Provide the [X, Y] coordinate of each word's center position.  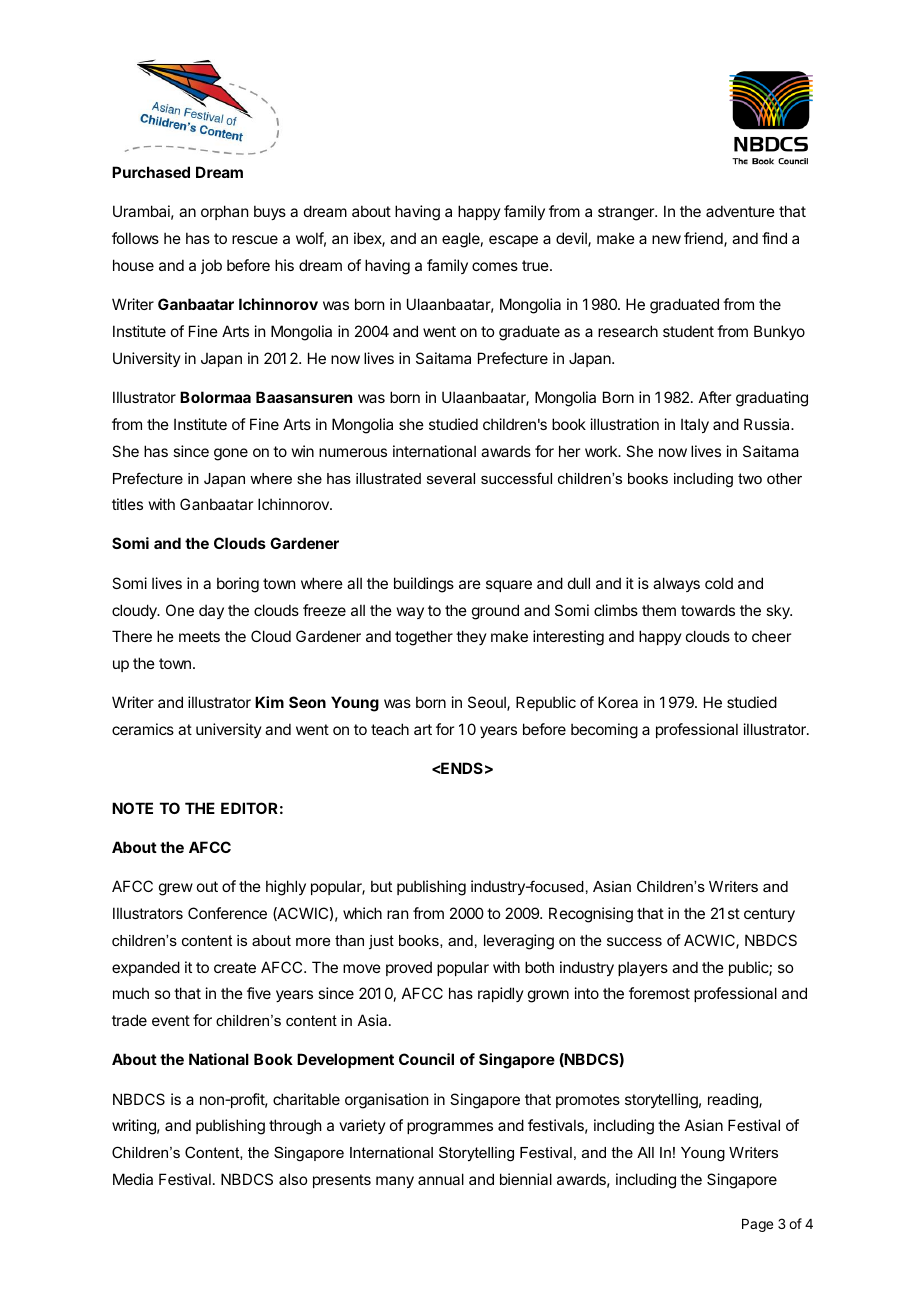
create [235, 967]
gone [231, 454]
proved [409, 968]
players [643, 968]
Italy [695, 425]
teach [390, 729]
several [451, 478]
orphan [224, 212]
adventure [740, 211]
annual [441, 1179]
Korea [618, 702]
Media [133, 1179]
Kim [269, 702]
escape [513, 241]
